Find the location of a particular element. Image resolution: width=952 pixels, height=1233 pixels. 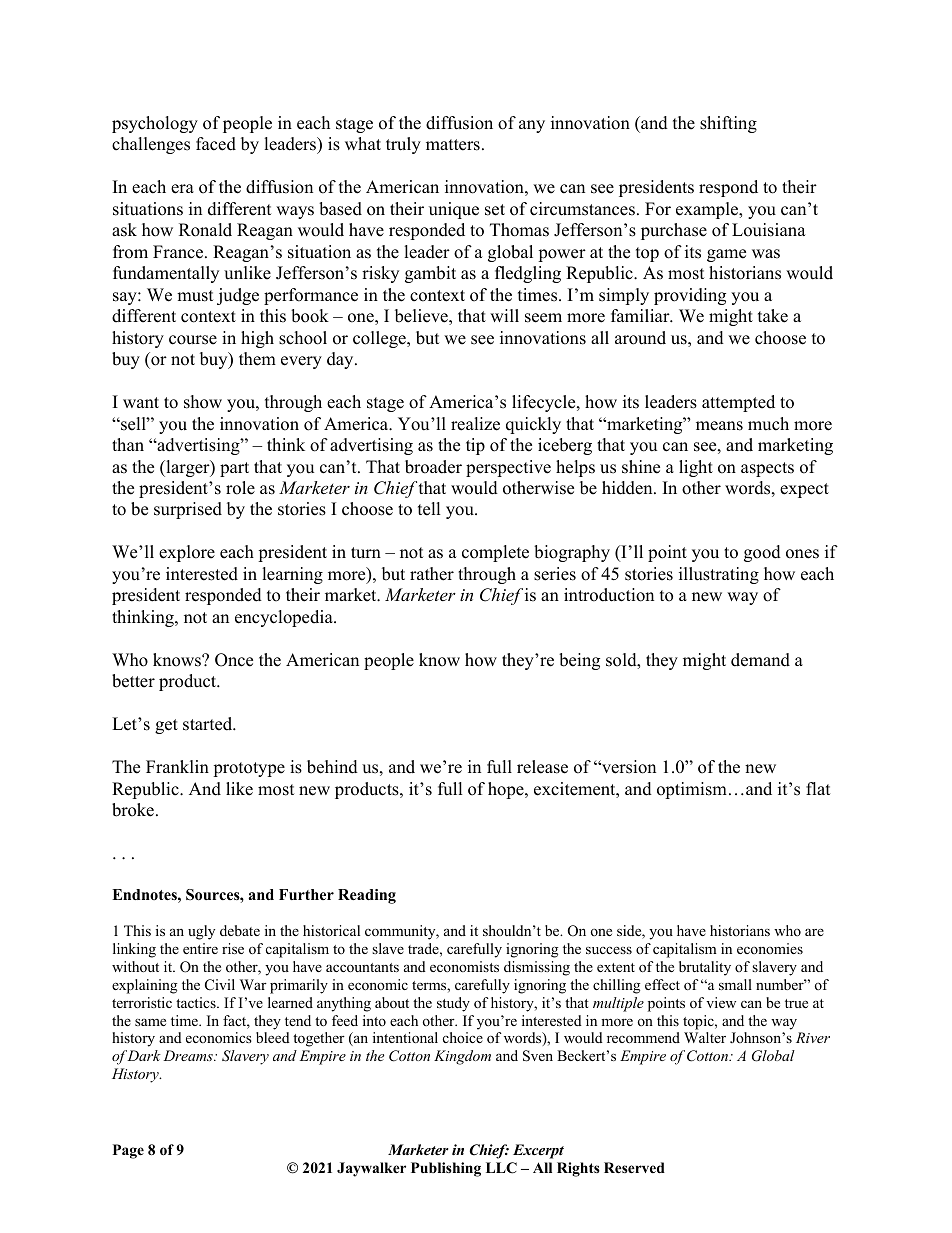

Publishing is located at coordinates (446, 1169).
